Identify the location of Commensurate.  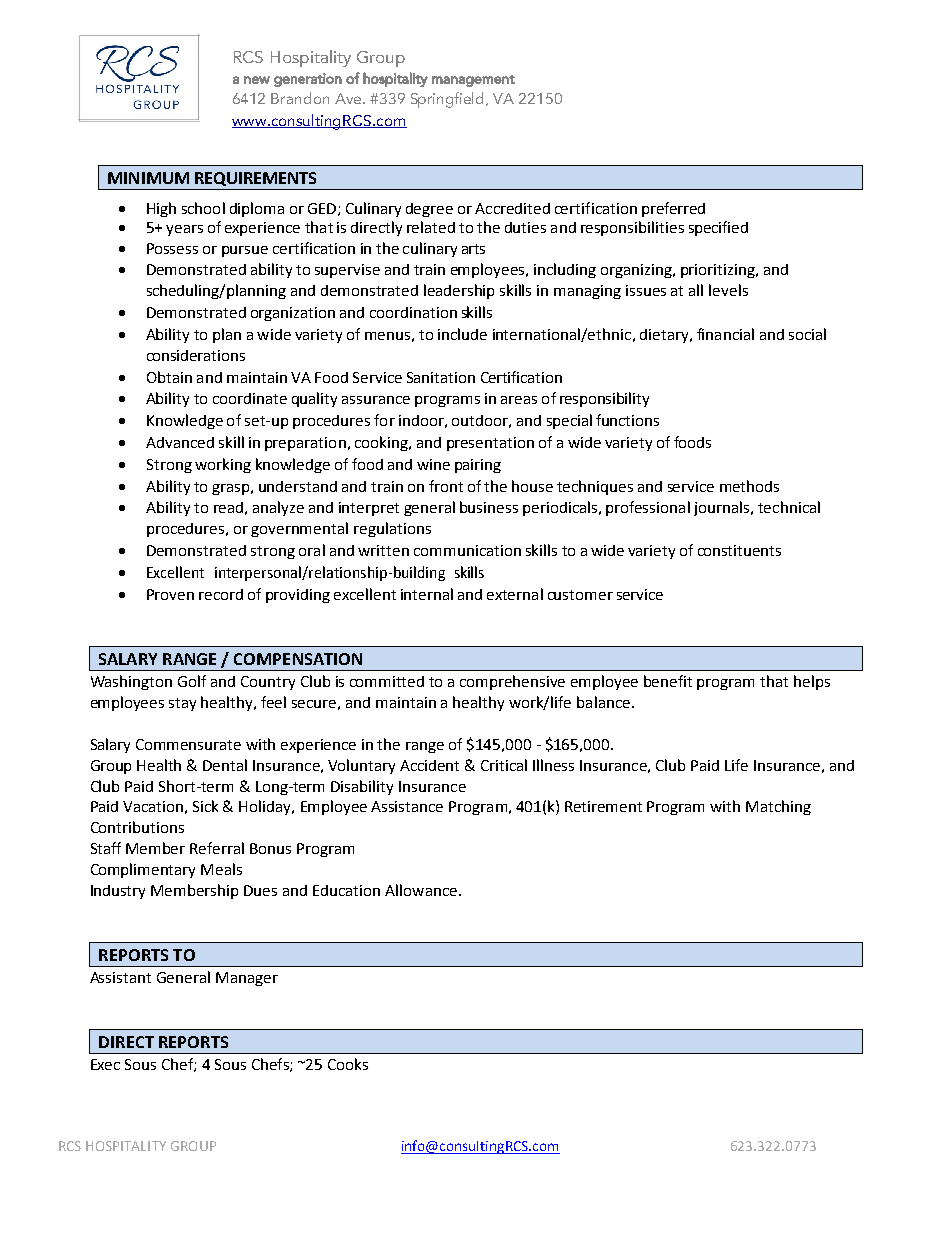
(188, 744).
